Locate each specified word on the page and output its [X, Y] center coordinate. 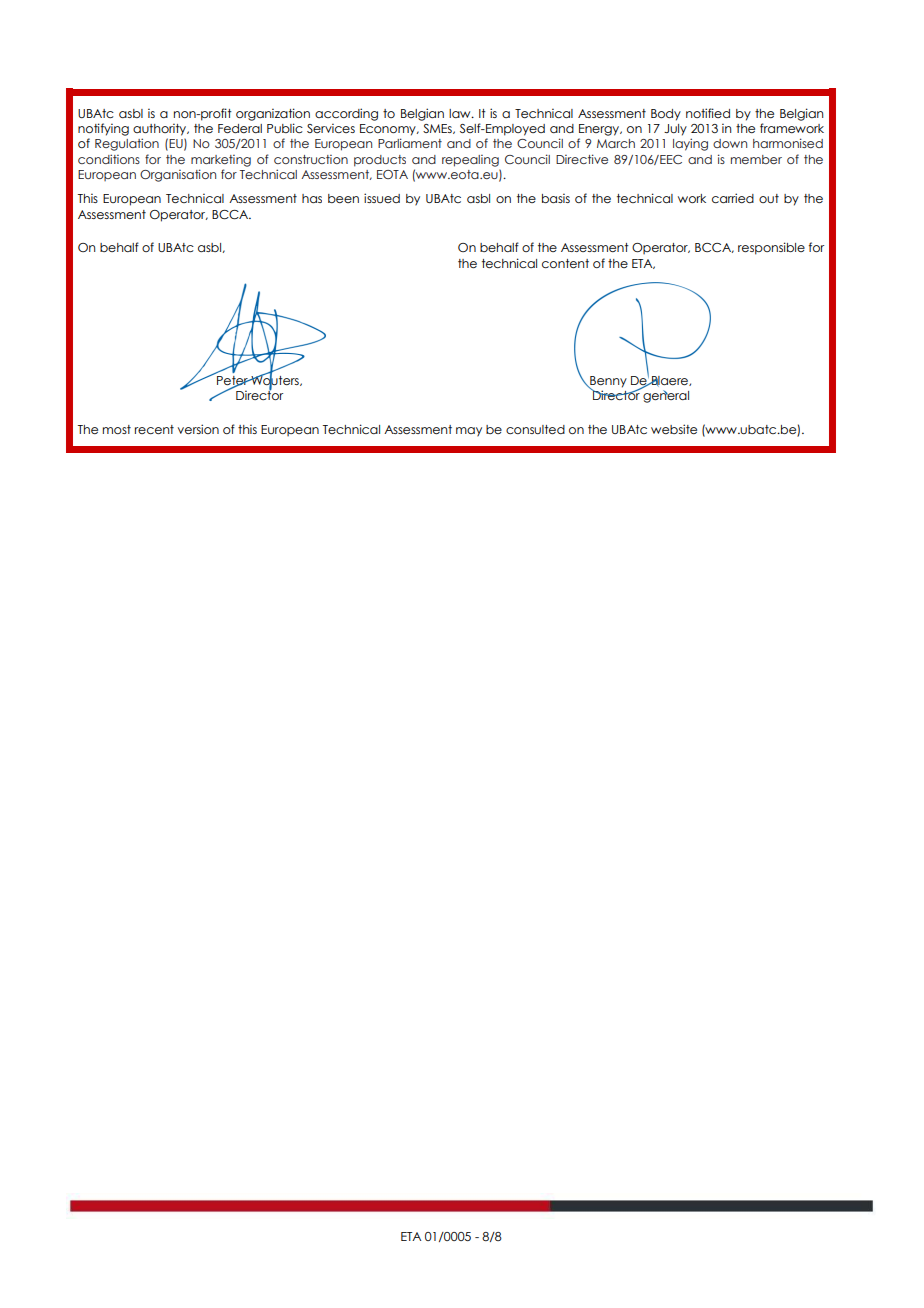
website [674, 429]
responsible [771, 248]
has [312, 198]
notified [708, 113]
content [565, 263]
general [665, 395]
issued [382, 198]
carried [733, 198]
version [198, 429]
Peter [232, 380]
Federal [240, 128]
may [469, 432]
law [461, 113]
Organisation [178, 175]
